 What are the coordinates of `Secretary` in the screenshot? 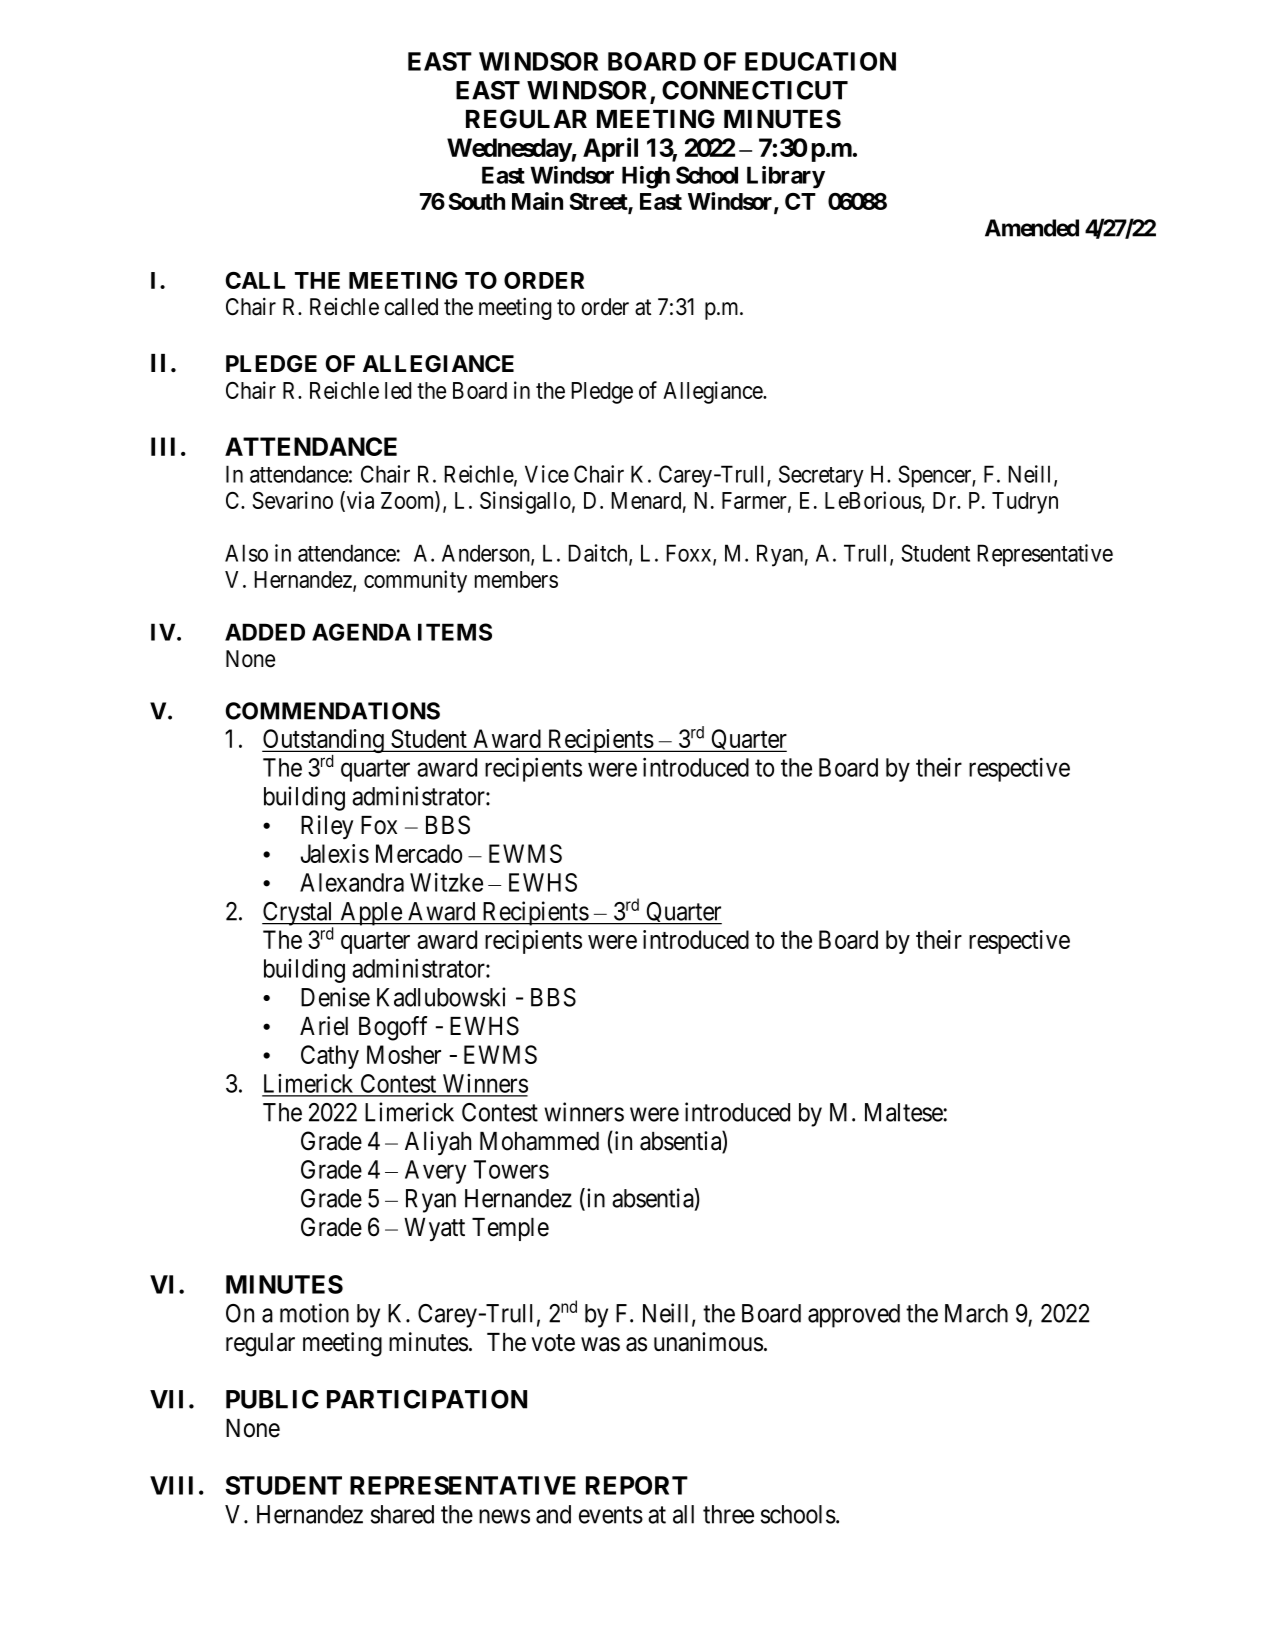 It's located at (821, 476).
